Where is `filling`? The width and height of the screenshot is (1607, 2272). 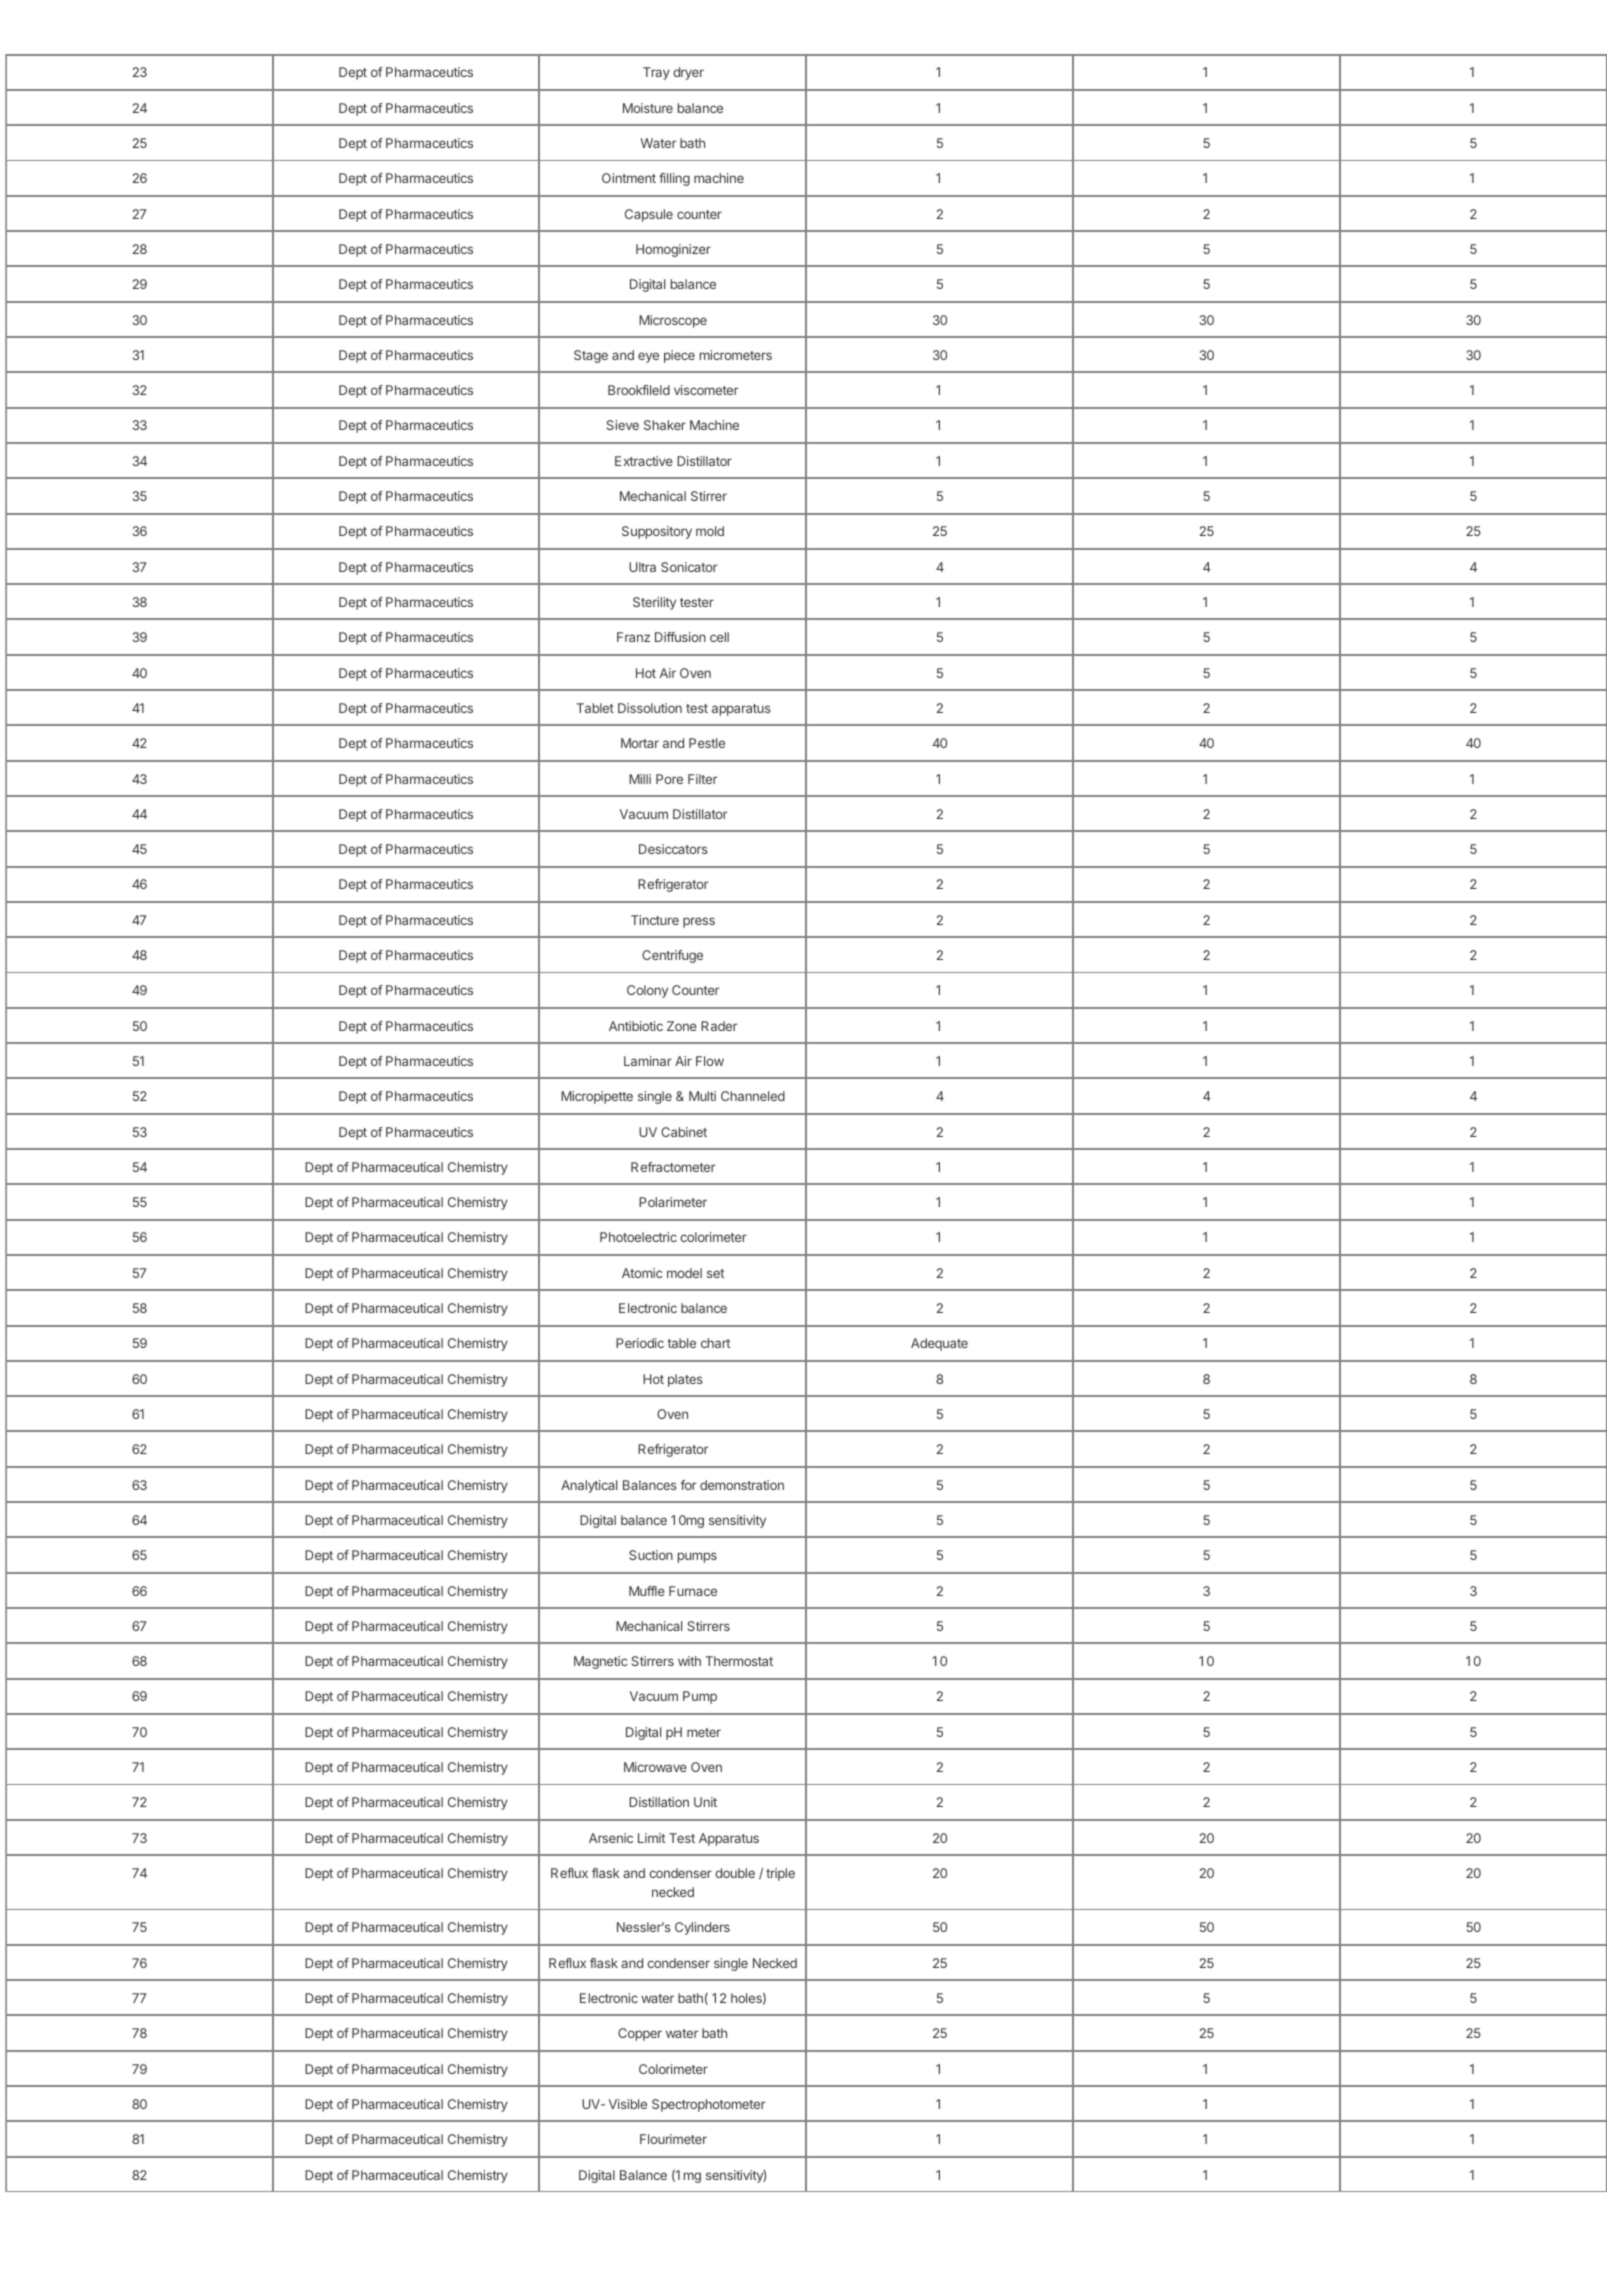 filling is located at coordinates (674, 179).
